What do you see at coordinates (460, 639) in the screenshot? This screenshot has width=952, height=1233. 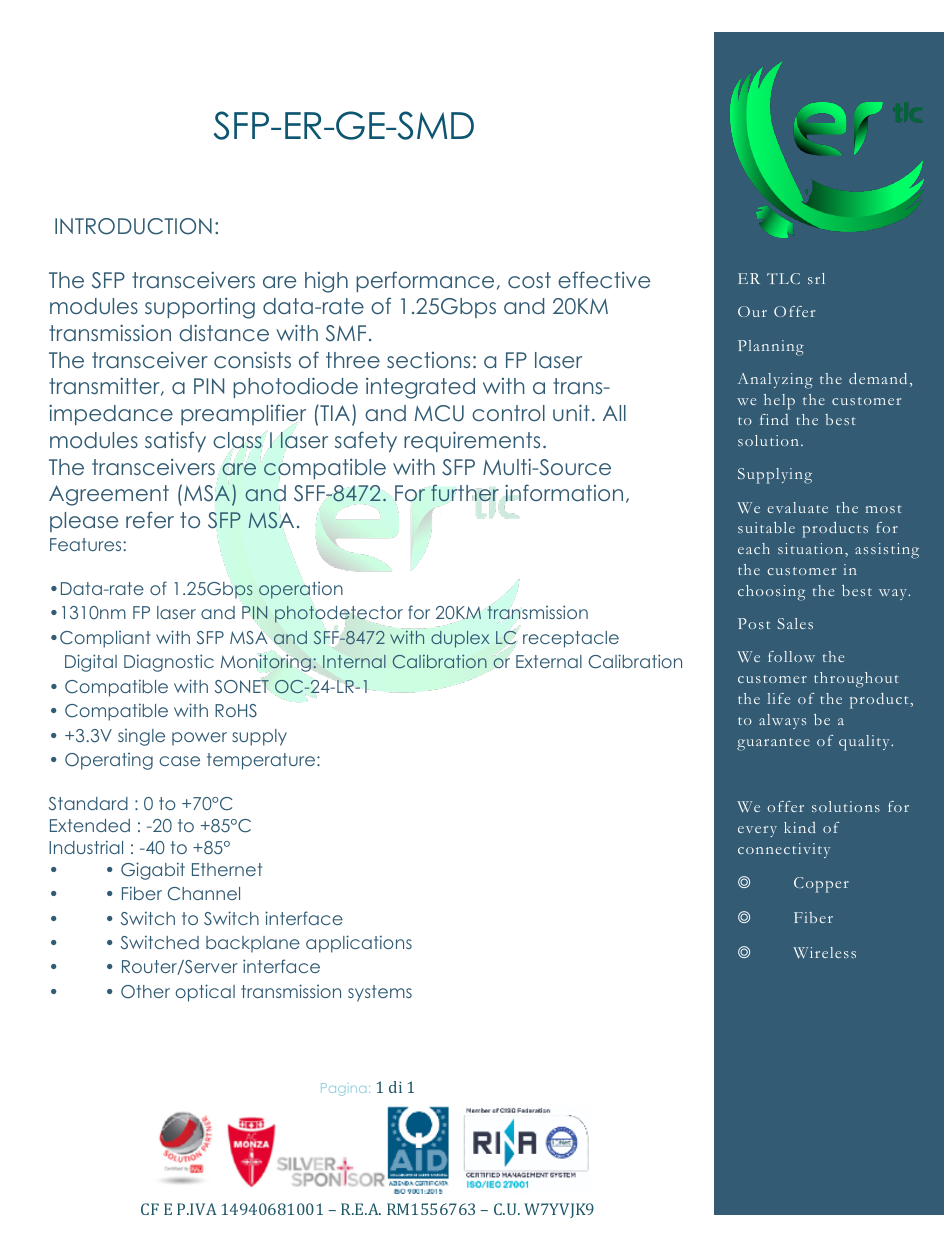 I see `duplex` at bounding box center [460, 639].
